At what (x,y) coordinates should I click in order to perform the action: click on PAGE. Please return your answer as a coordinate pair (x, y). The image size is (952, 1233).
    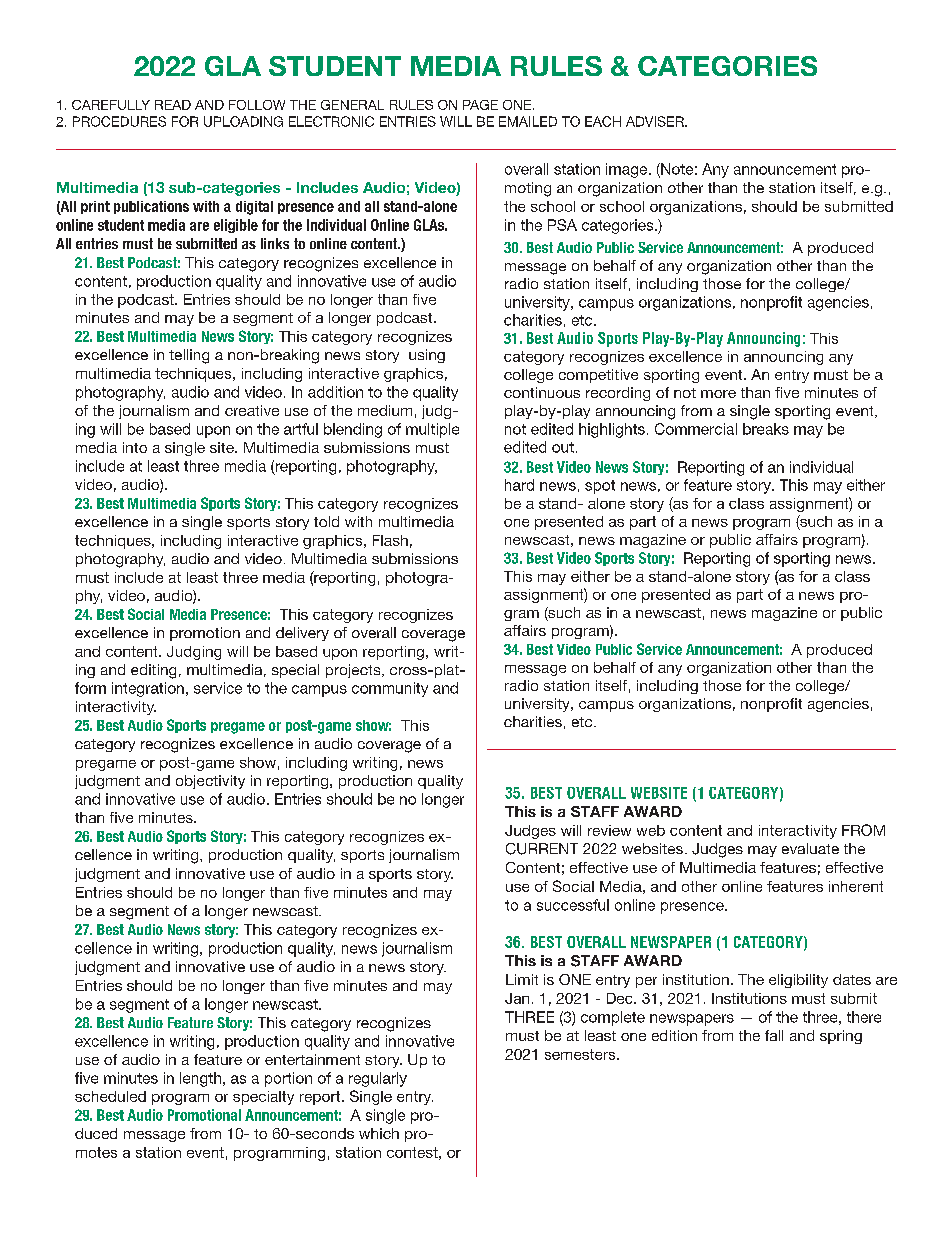
    Looking at the image, I should click on (480, 105).
